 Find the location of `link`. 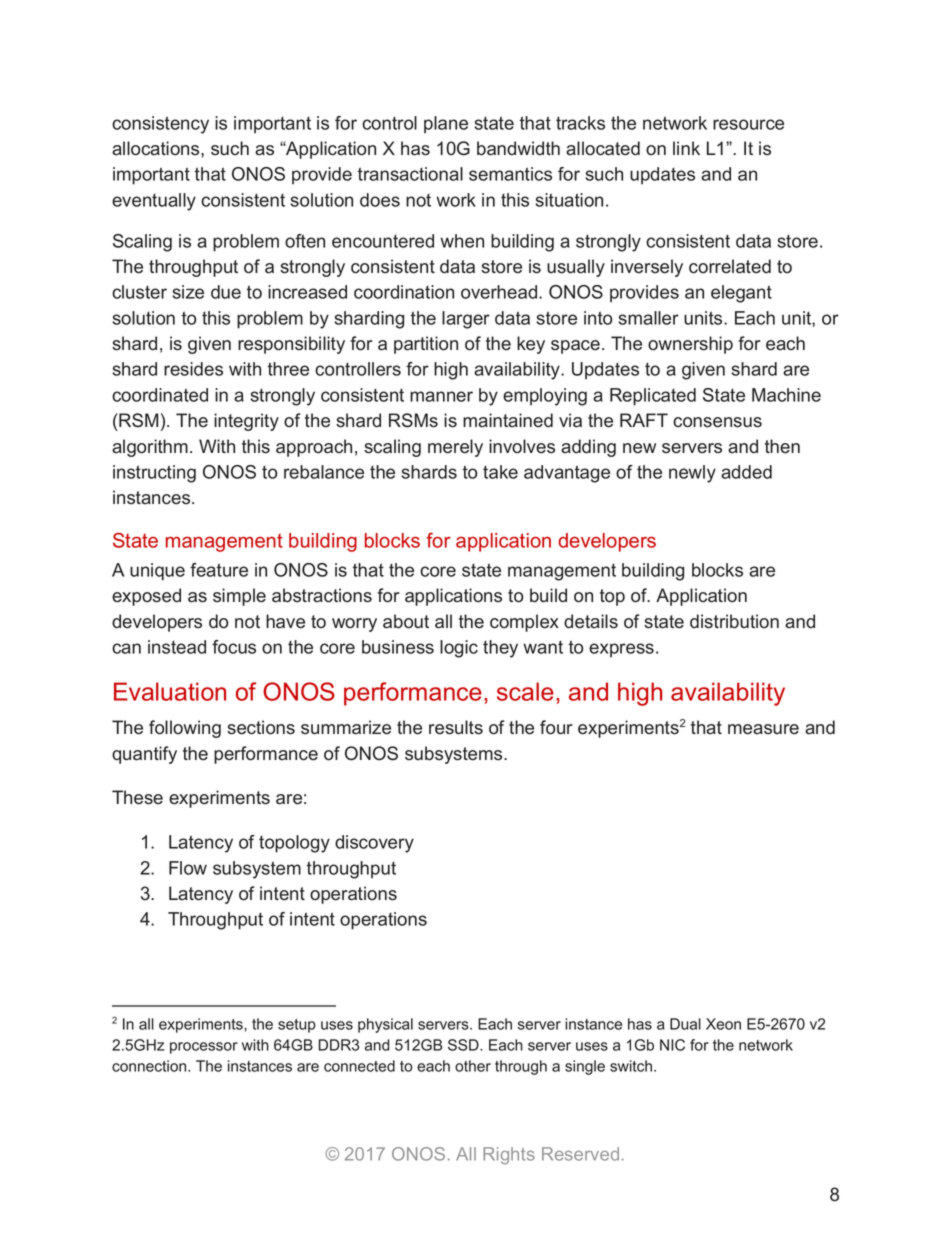

link is located at coordinates (686, 148).
